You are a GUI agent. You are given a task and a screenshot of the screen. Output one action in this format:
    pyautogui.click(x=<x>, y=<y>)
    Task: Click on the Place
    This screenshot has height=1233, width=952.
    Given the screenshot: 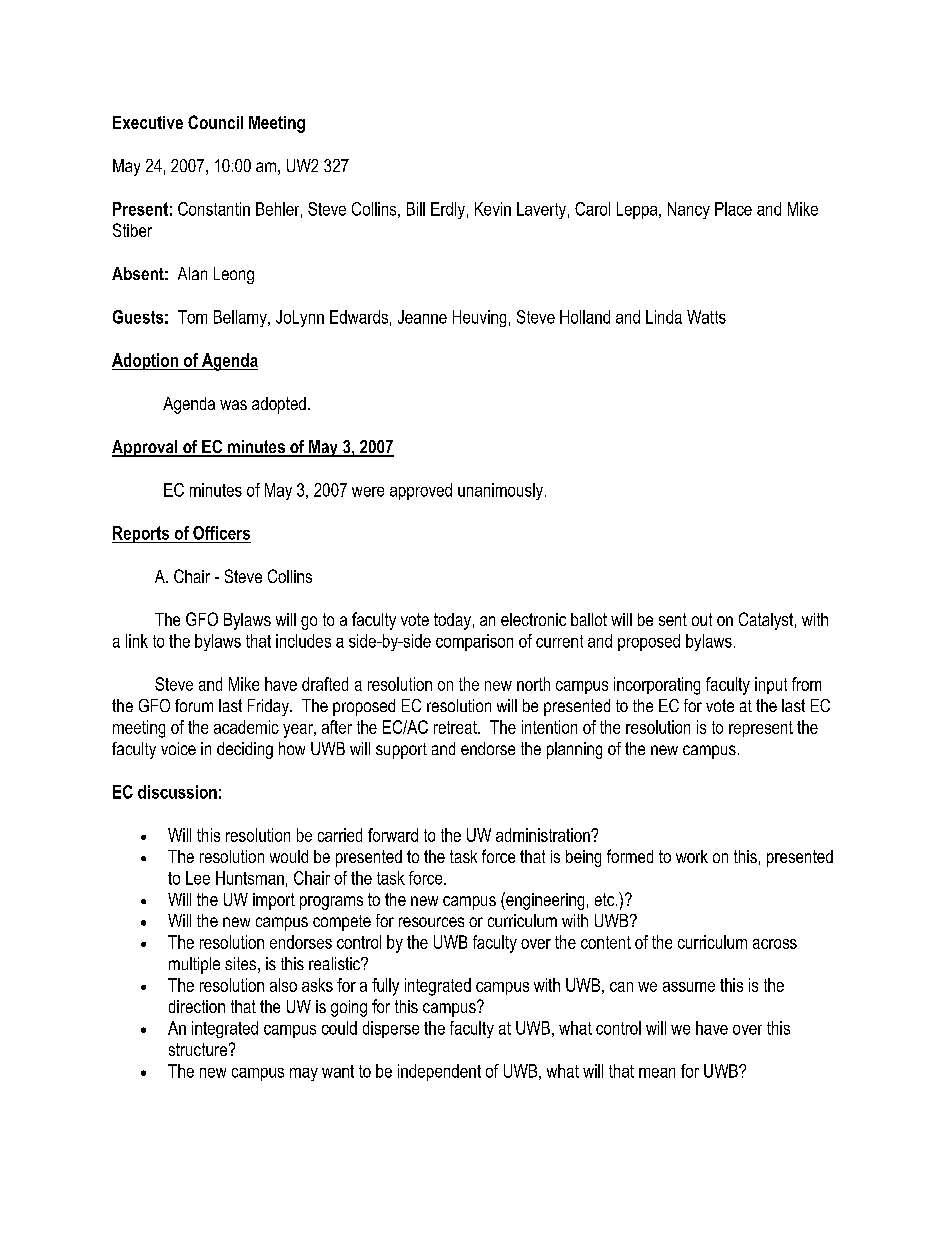 What is the action you would take?
    pyautogui.click(x=733, y=209)
